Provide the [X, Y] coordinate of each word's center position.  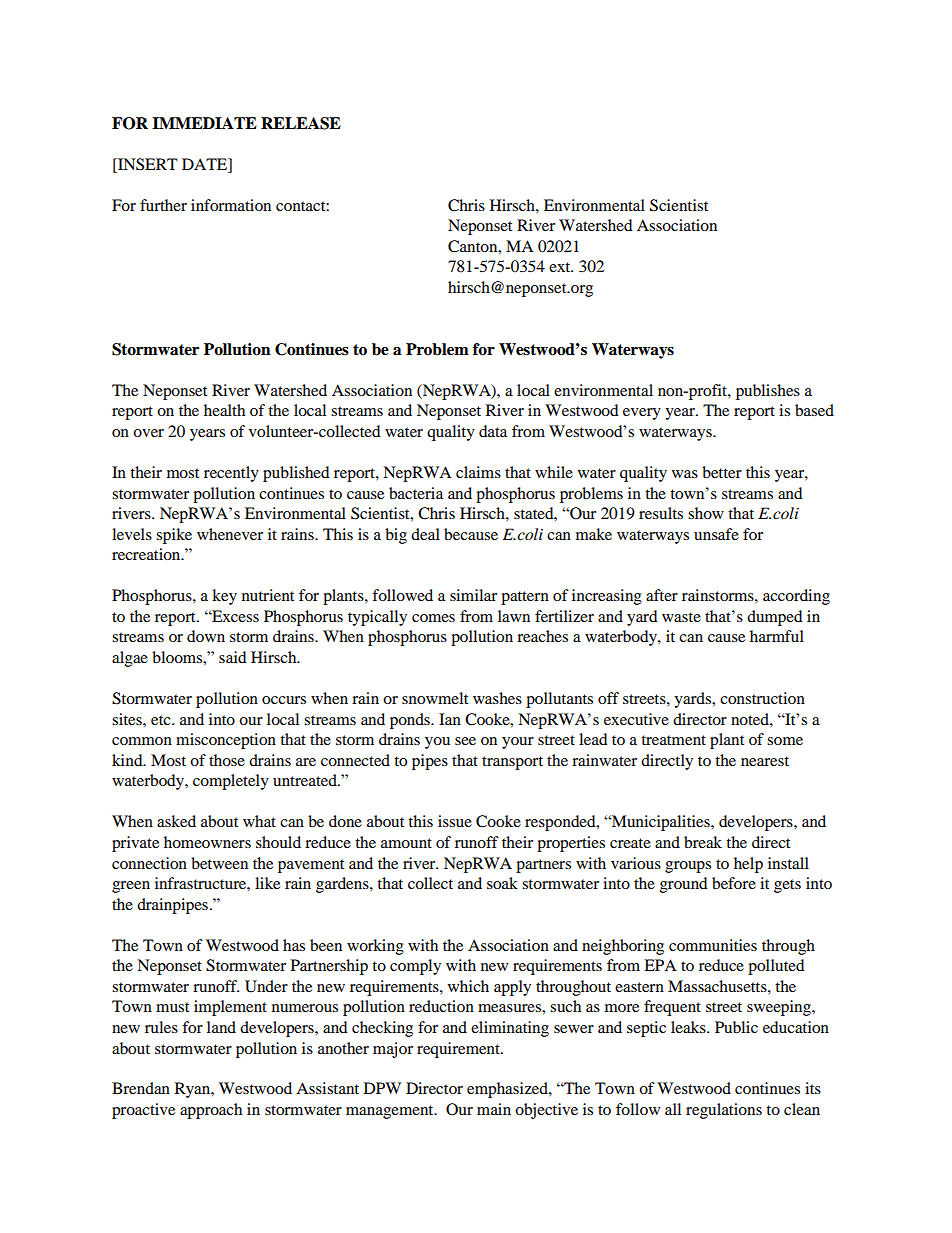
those [227, 760]
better [722, 472]
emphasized [508, 1090]
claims [478, 472]
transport [512, 763]
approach [211, 1111]
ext [561, 267]
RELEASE [301, 123]
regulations [724, 1111]
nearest [765, 761]
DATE [206, 164]
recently [231, 474]
